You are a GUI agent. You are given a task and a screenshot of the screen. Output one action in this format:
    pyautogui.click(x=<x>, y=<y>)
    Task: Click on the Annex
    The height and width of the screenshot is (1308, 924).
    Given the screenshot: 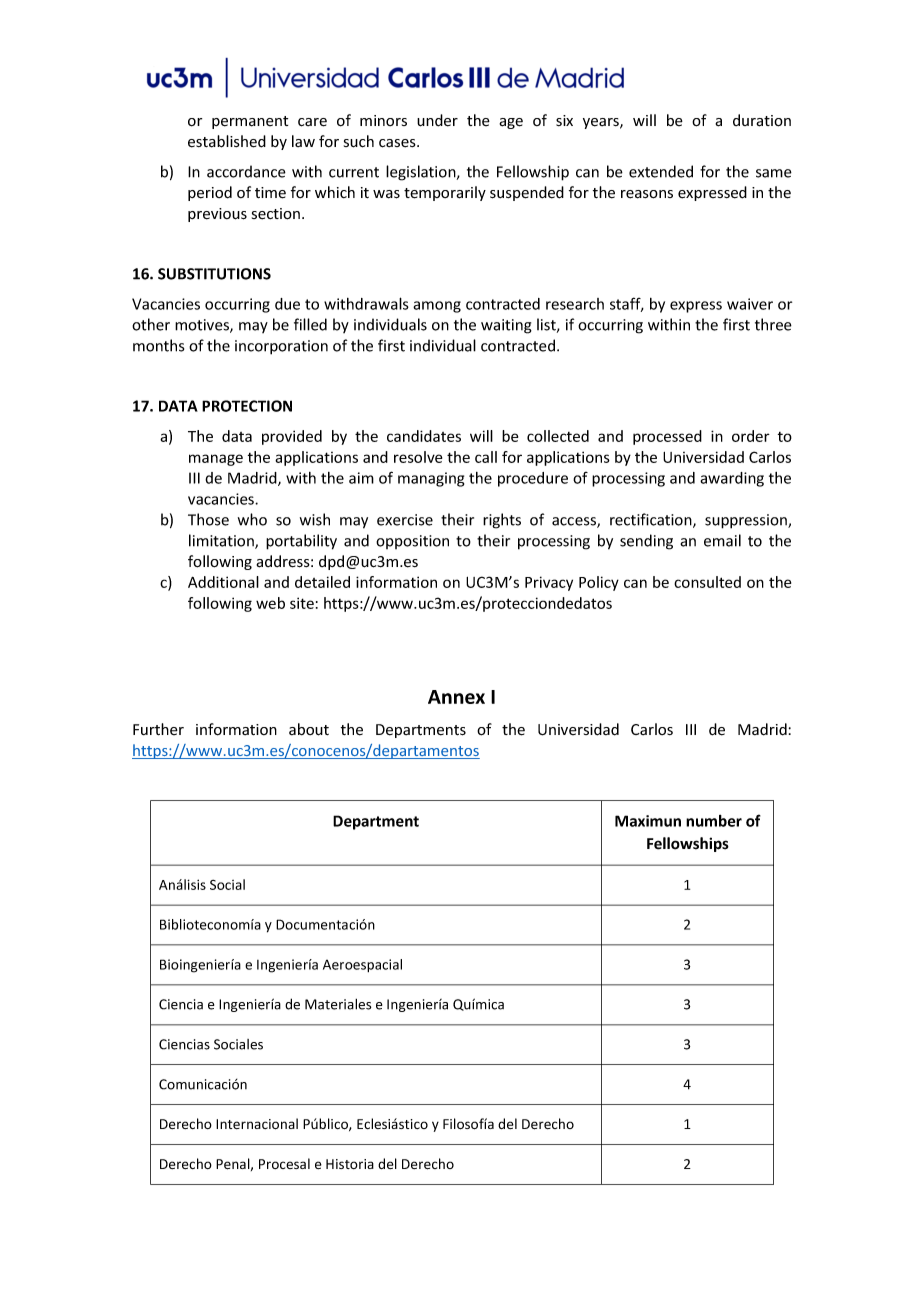 What is the action you would take?
    pyautogui.click(x=456, y=697)
